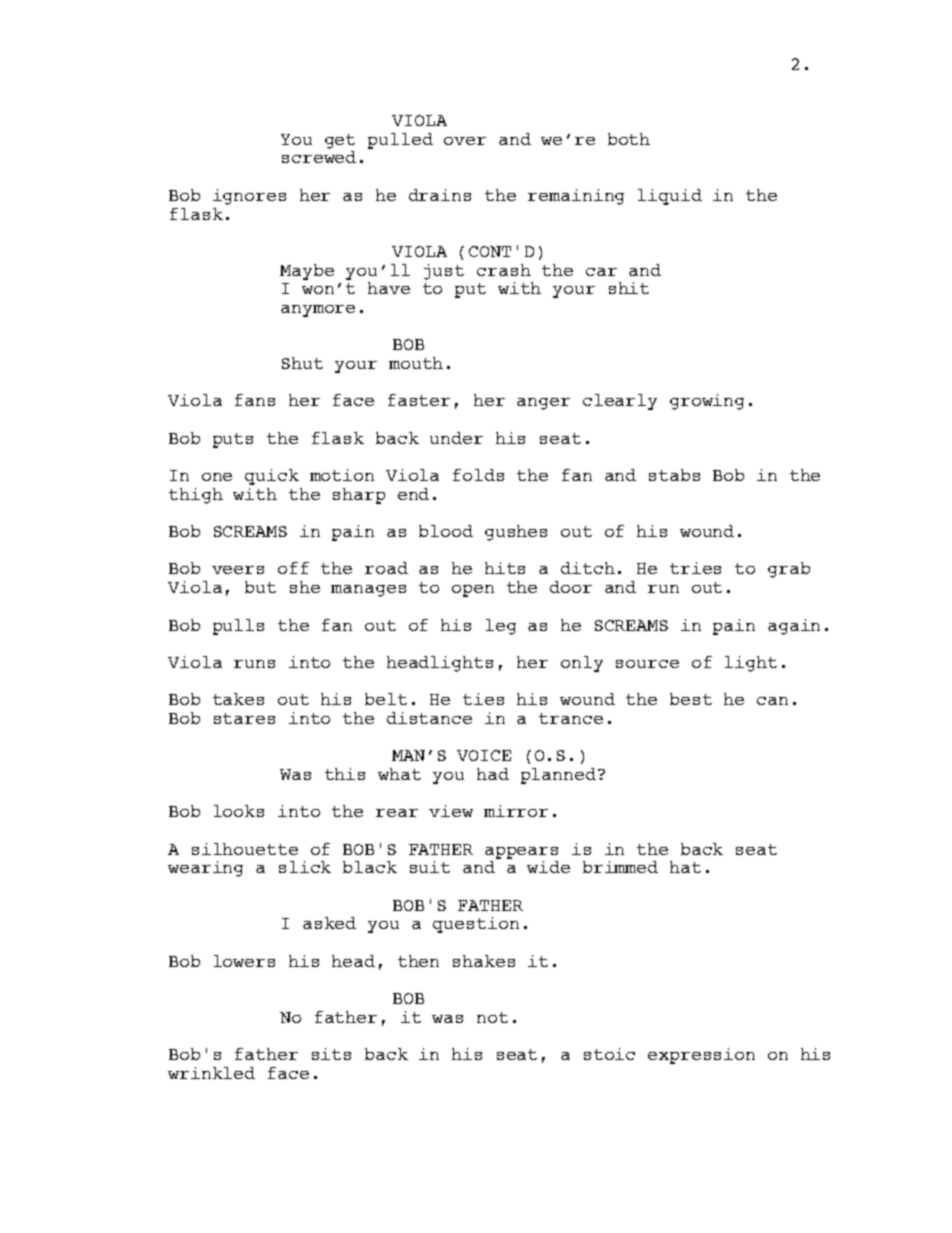 The height and width of the screenshot is (1233, 952). Describe the element at coordinates (249, 197) in the screenshot. I see `ignores` at that location.
